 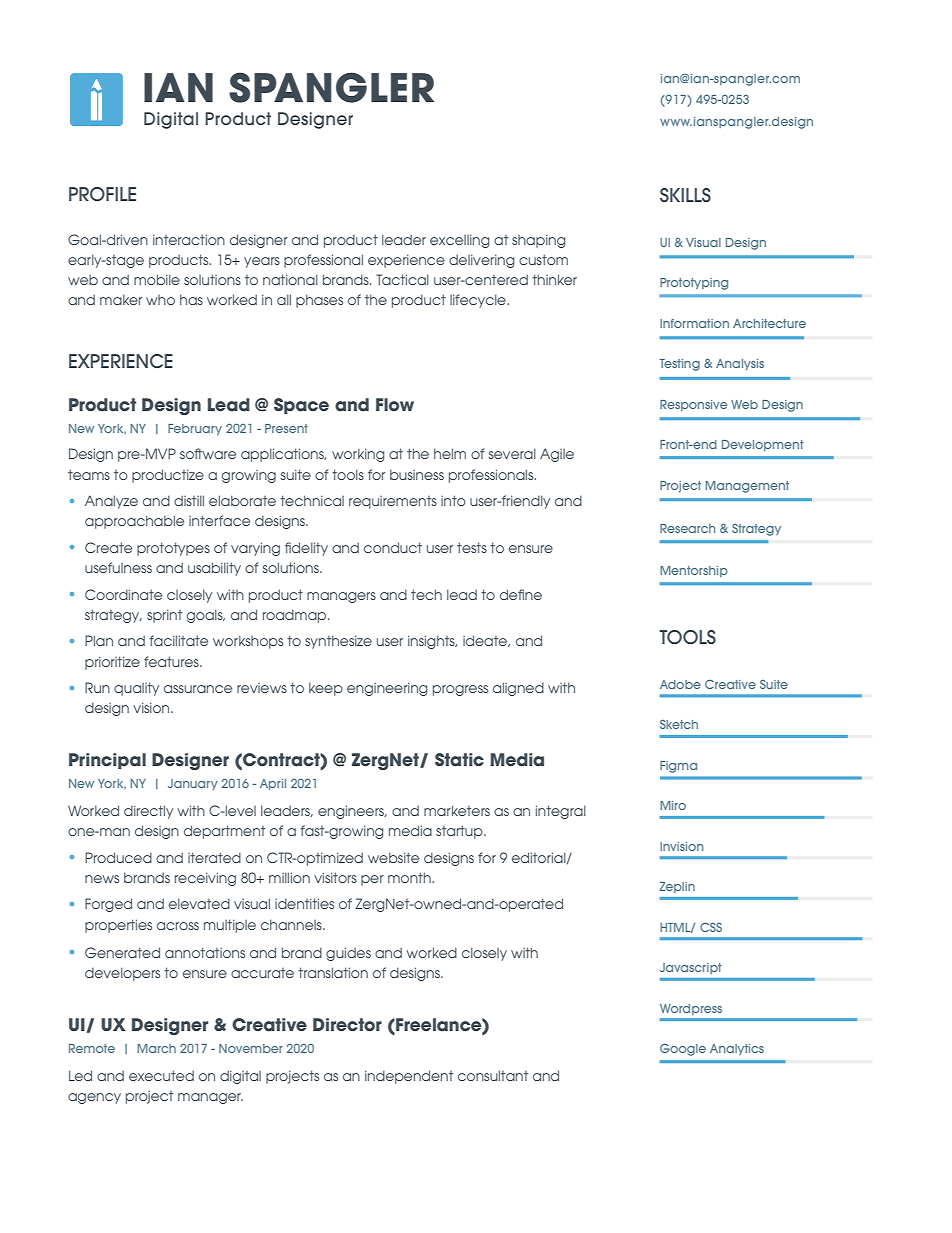 What do you see at coordinates (459, 241) in the screenshot?
I see `excelling` at bounding box center [459, 241].
